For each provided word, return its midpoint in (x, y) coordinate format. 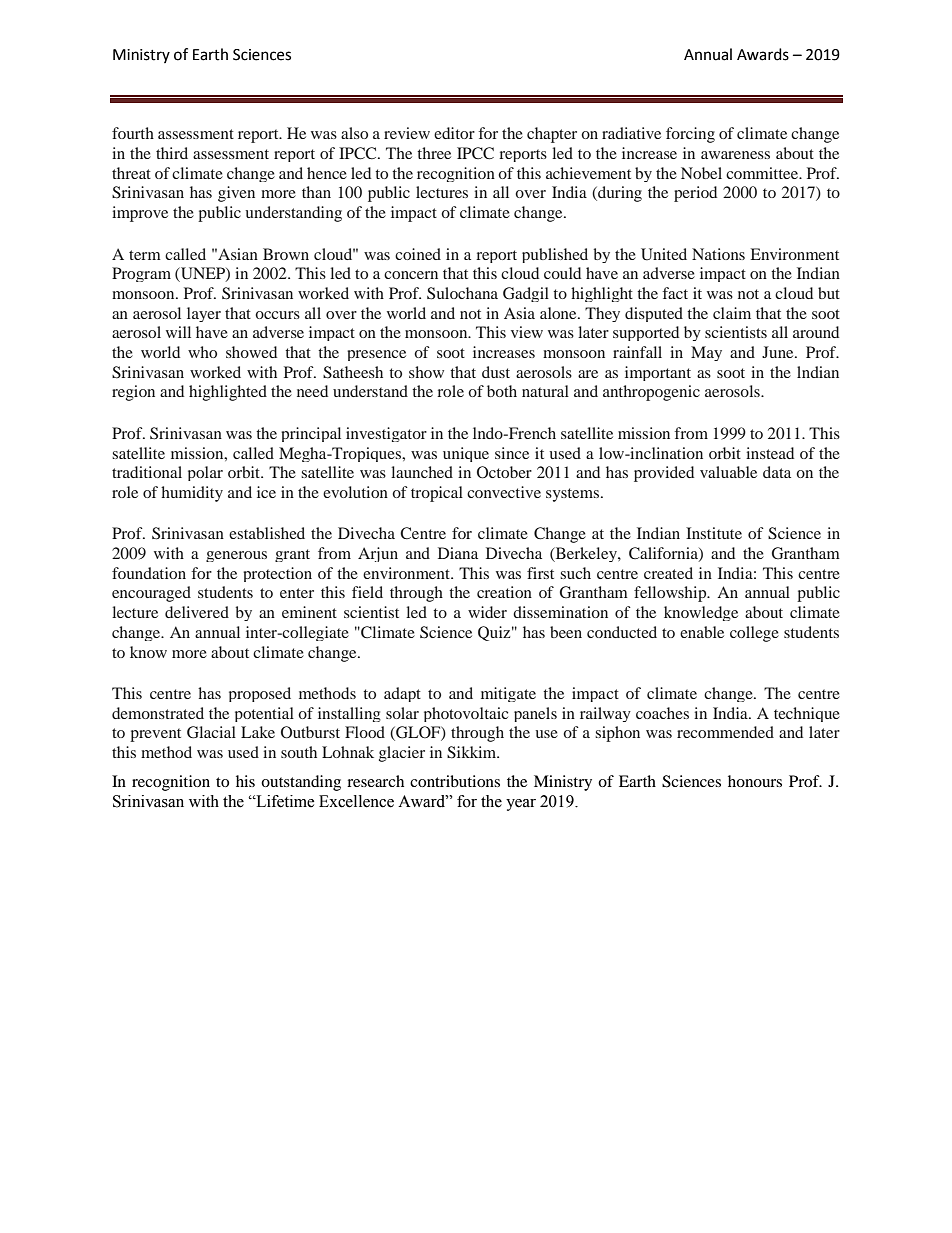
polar (205, 473)
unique (466, 454)
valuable (728, 472)
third (172, 153)
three (434, 153)
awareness (735, 155)
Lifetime (284, 801)
